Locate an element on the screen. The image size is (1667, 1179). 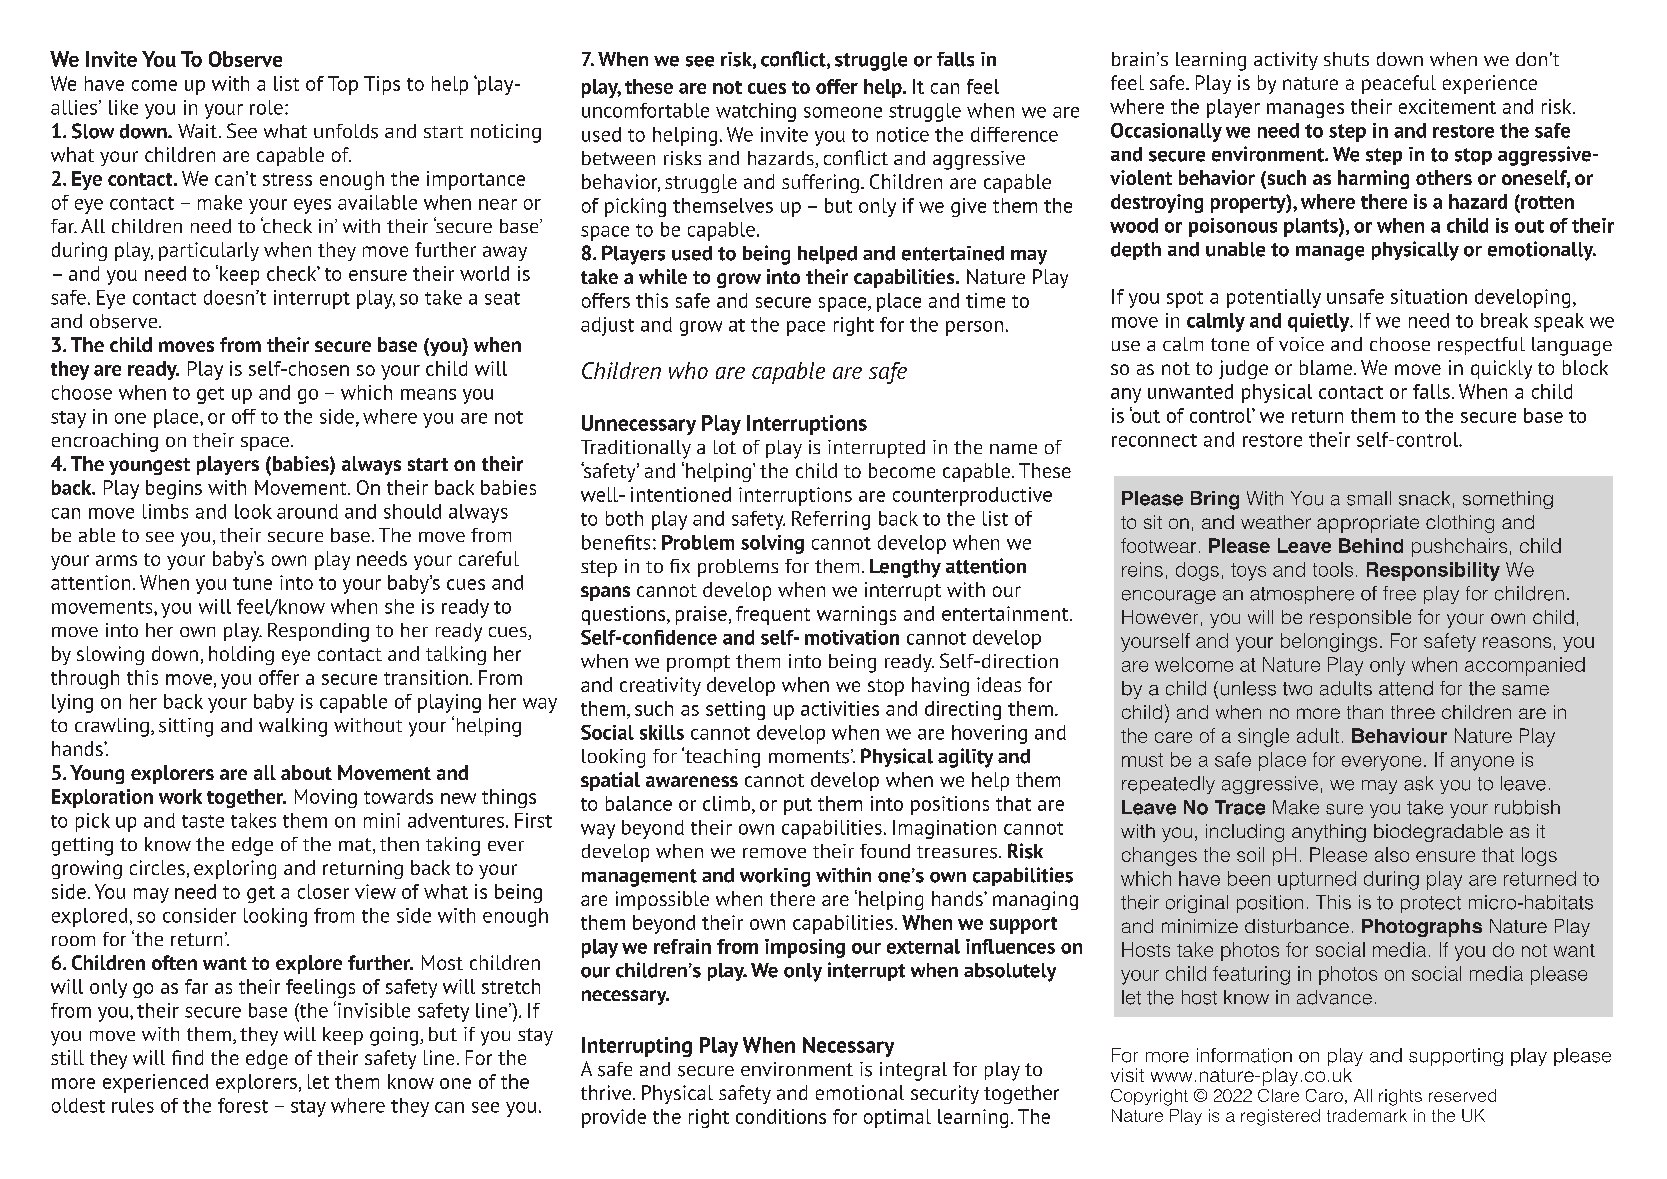
encroaching is located at coordinates (105, 442).
